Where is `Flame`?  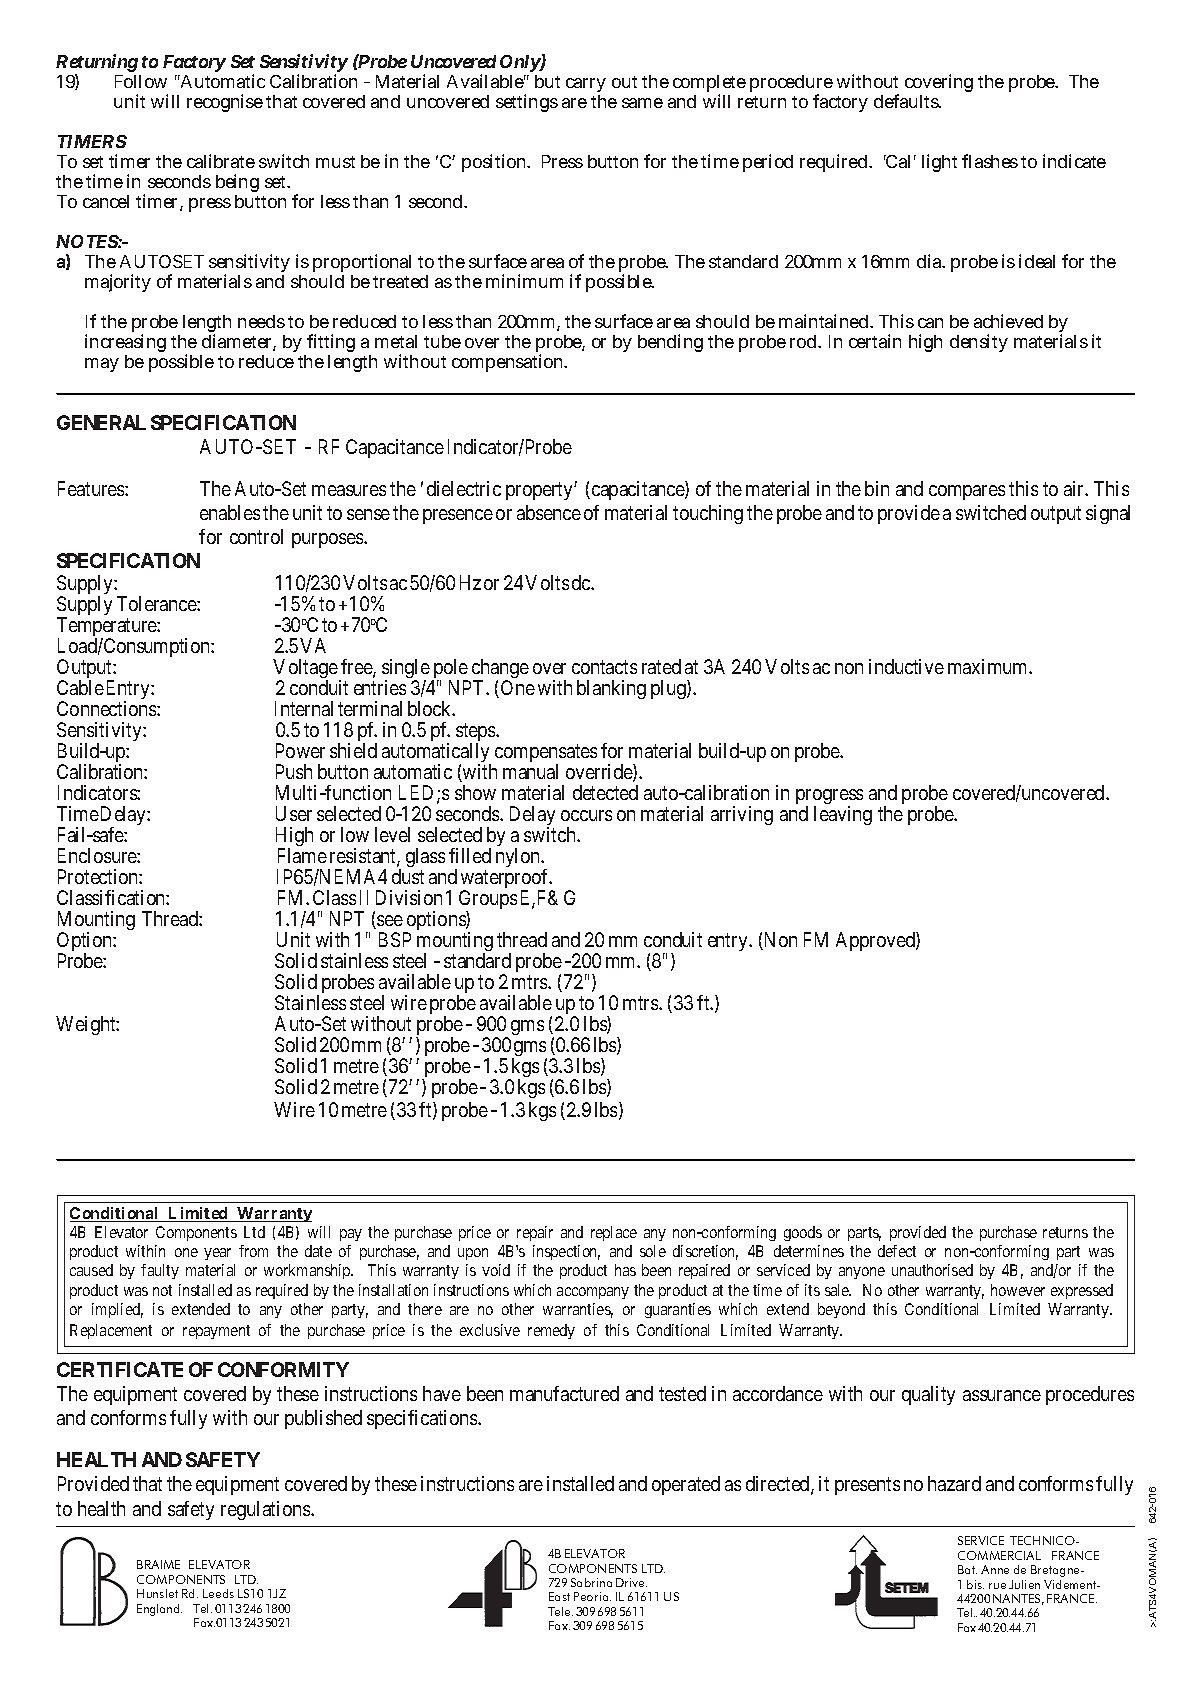 Flame is located at coordinates (302, 855).
